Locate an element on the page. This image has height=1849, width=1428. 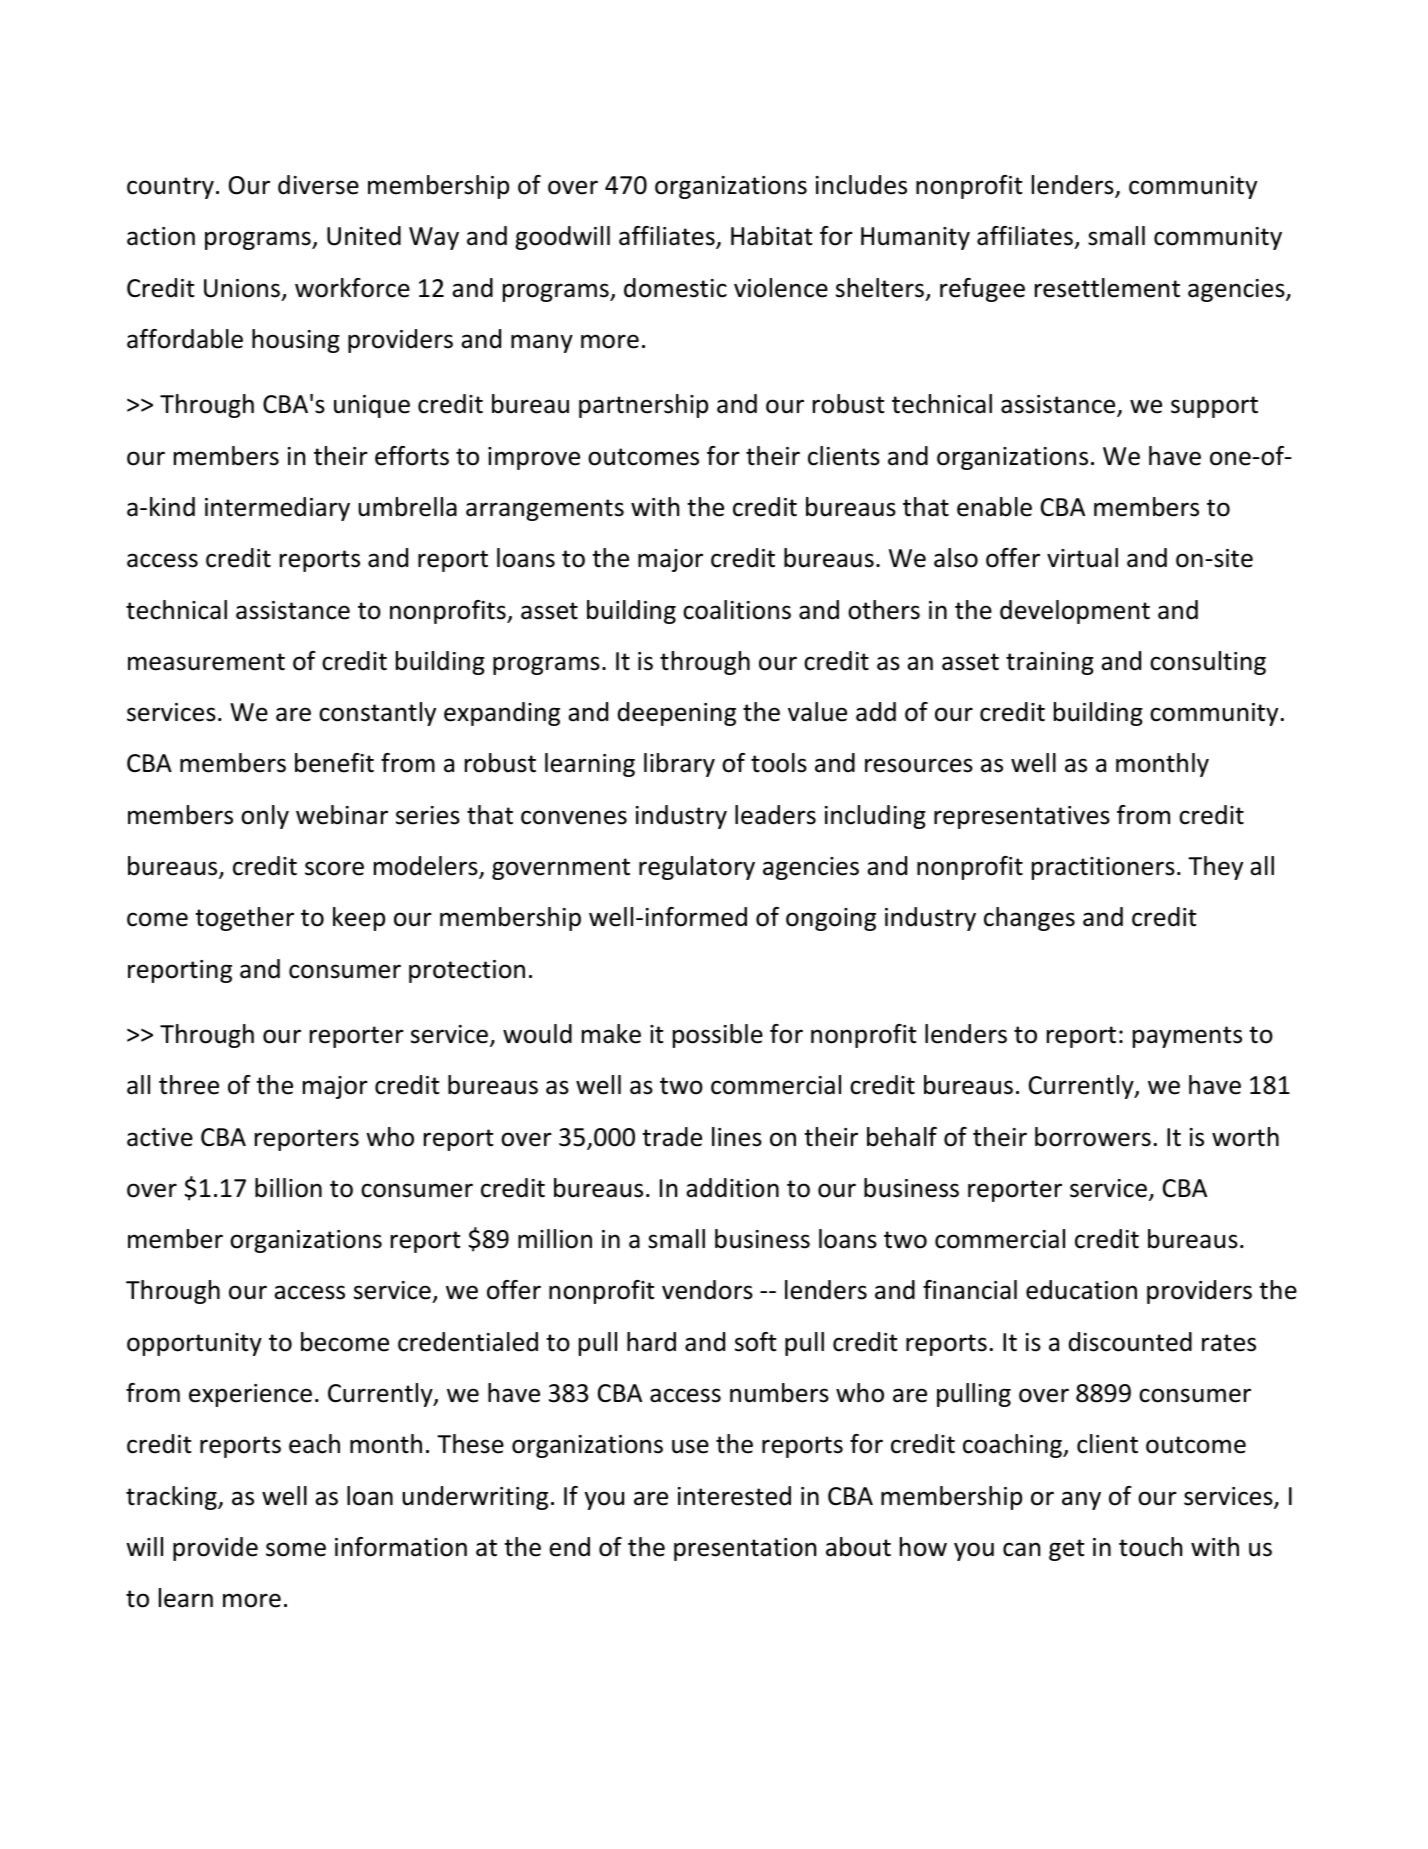
diverse is located at coordinates (318, 185).
